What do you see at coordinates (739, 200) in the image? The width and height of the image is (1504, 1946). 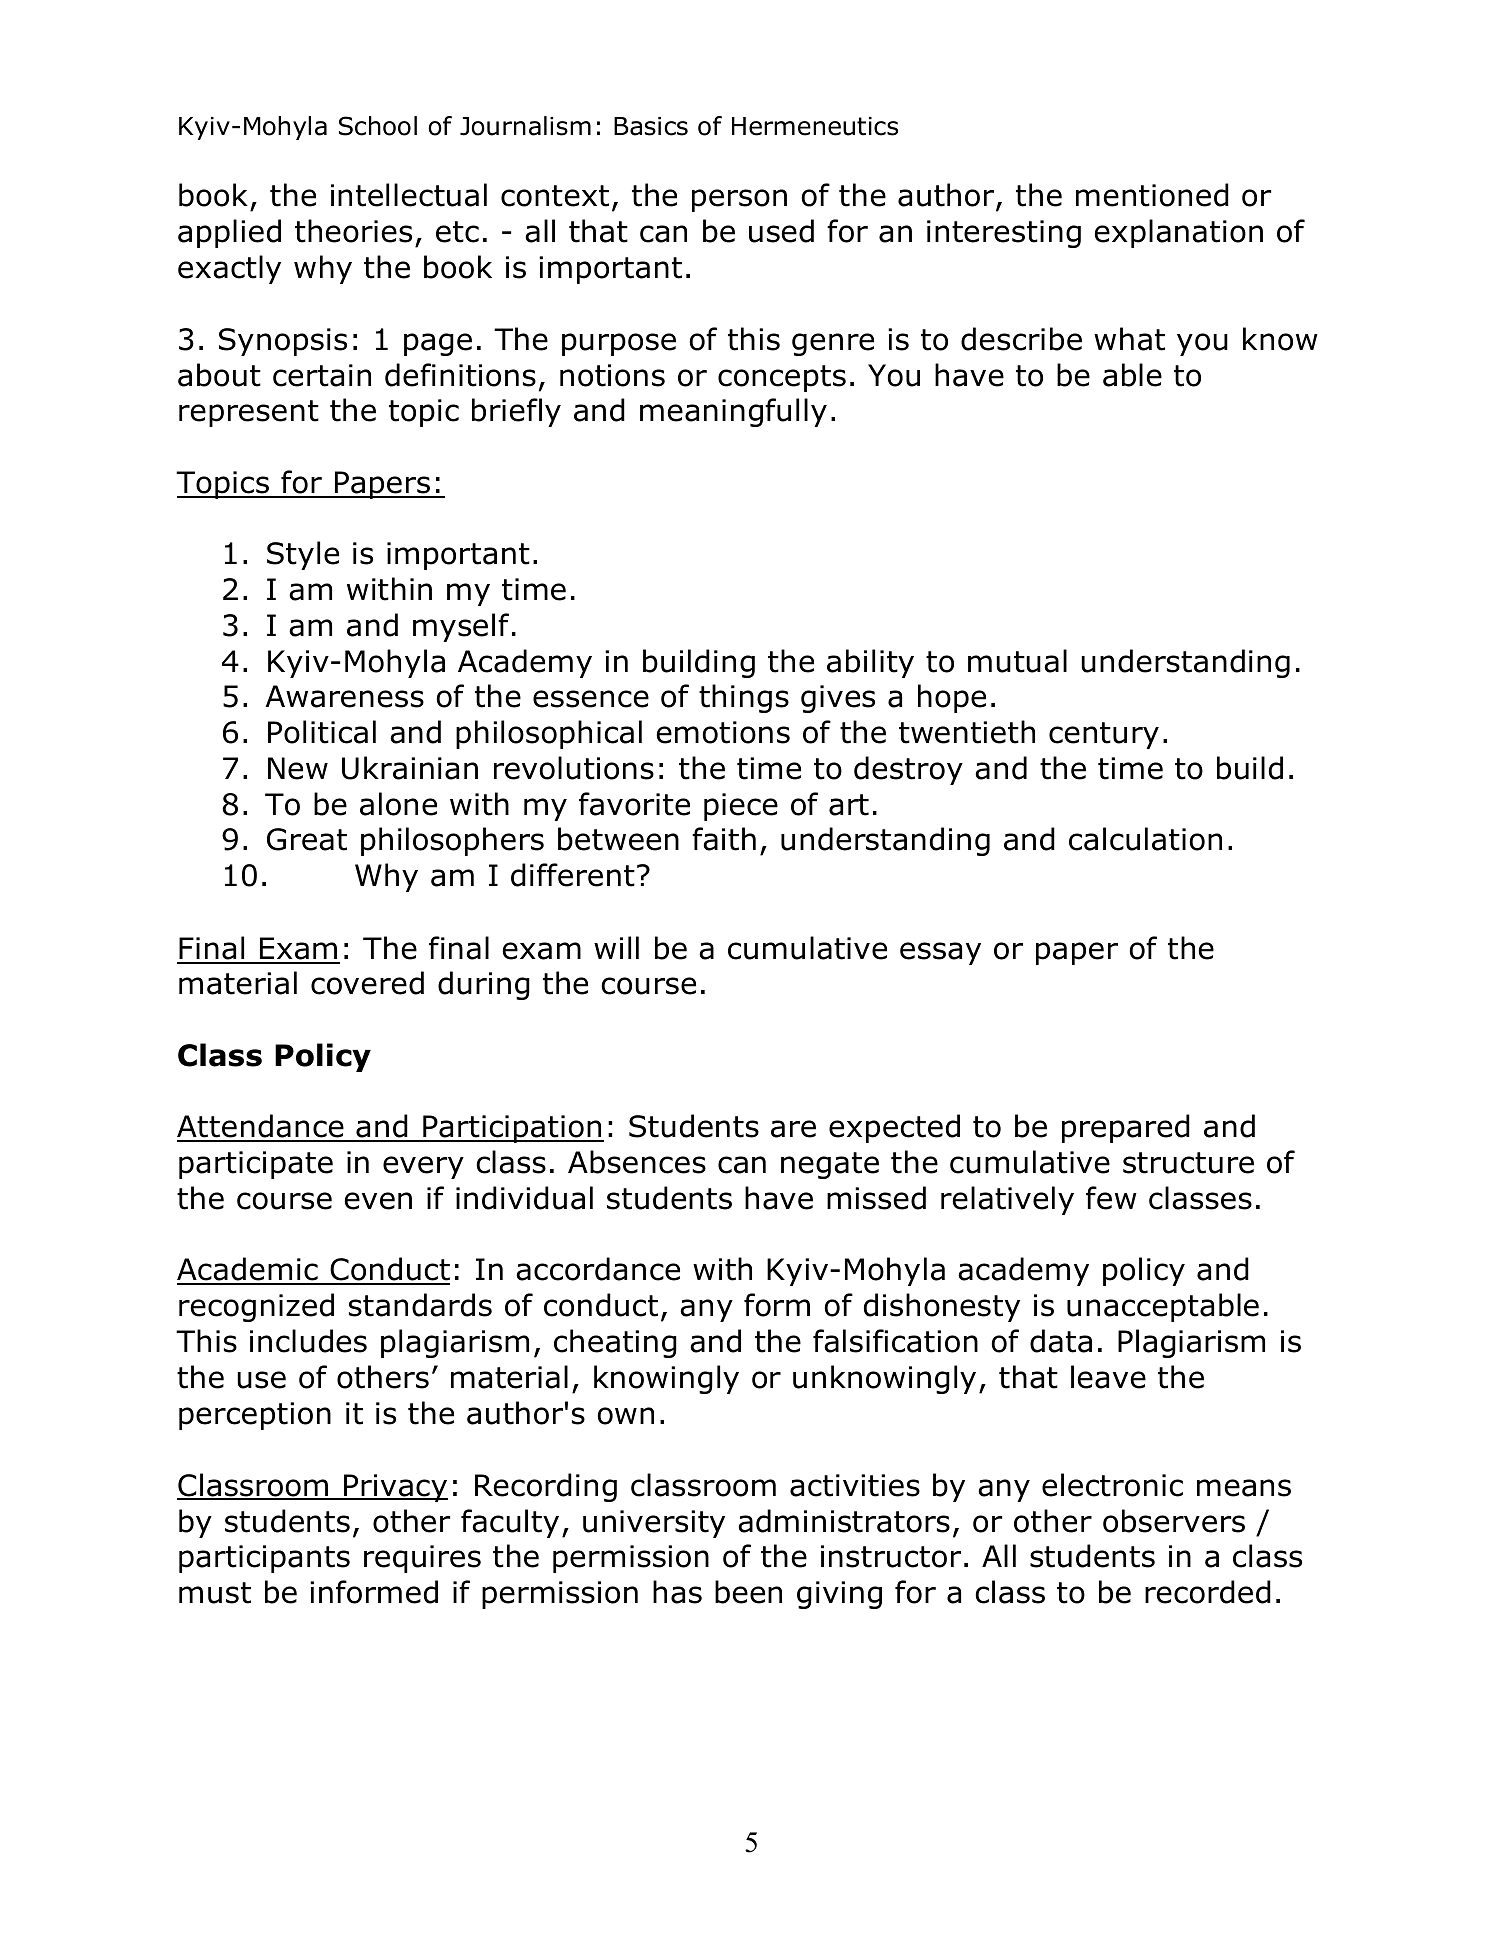 I see `person` at bounding box center [739, 200].
